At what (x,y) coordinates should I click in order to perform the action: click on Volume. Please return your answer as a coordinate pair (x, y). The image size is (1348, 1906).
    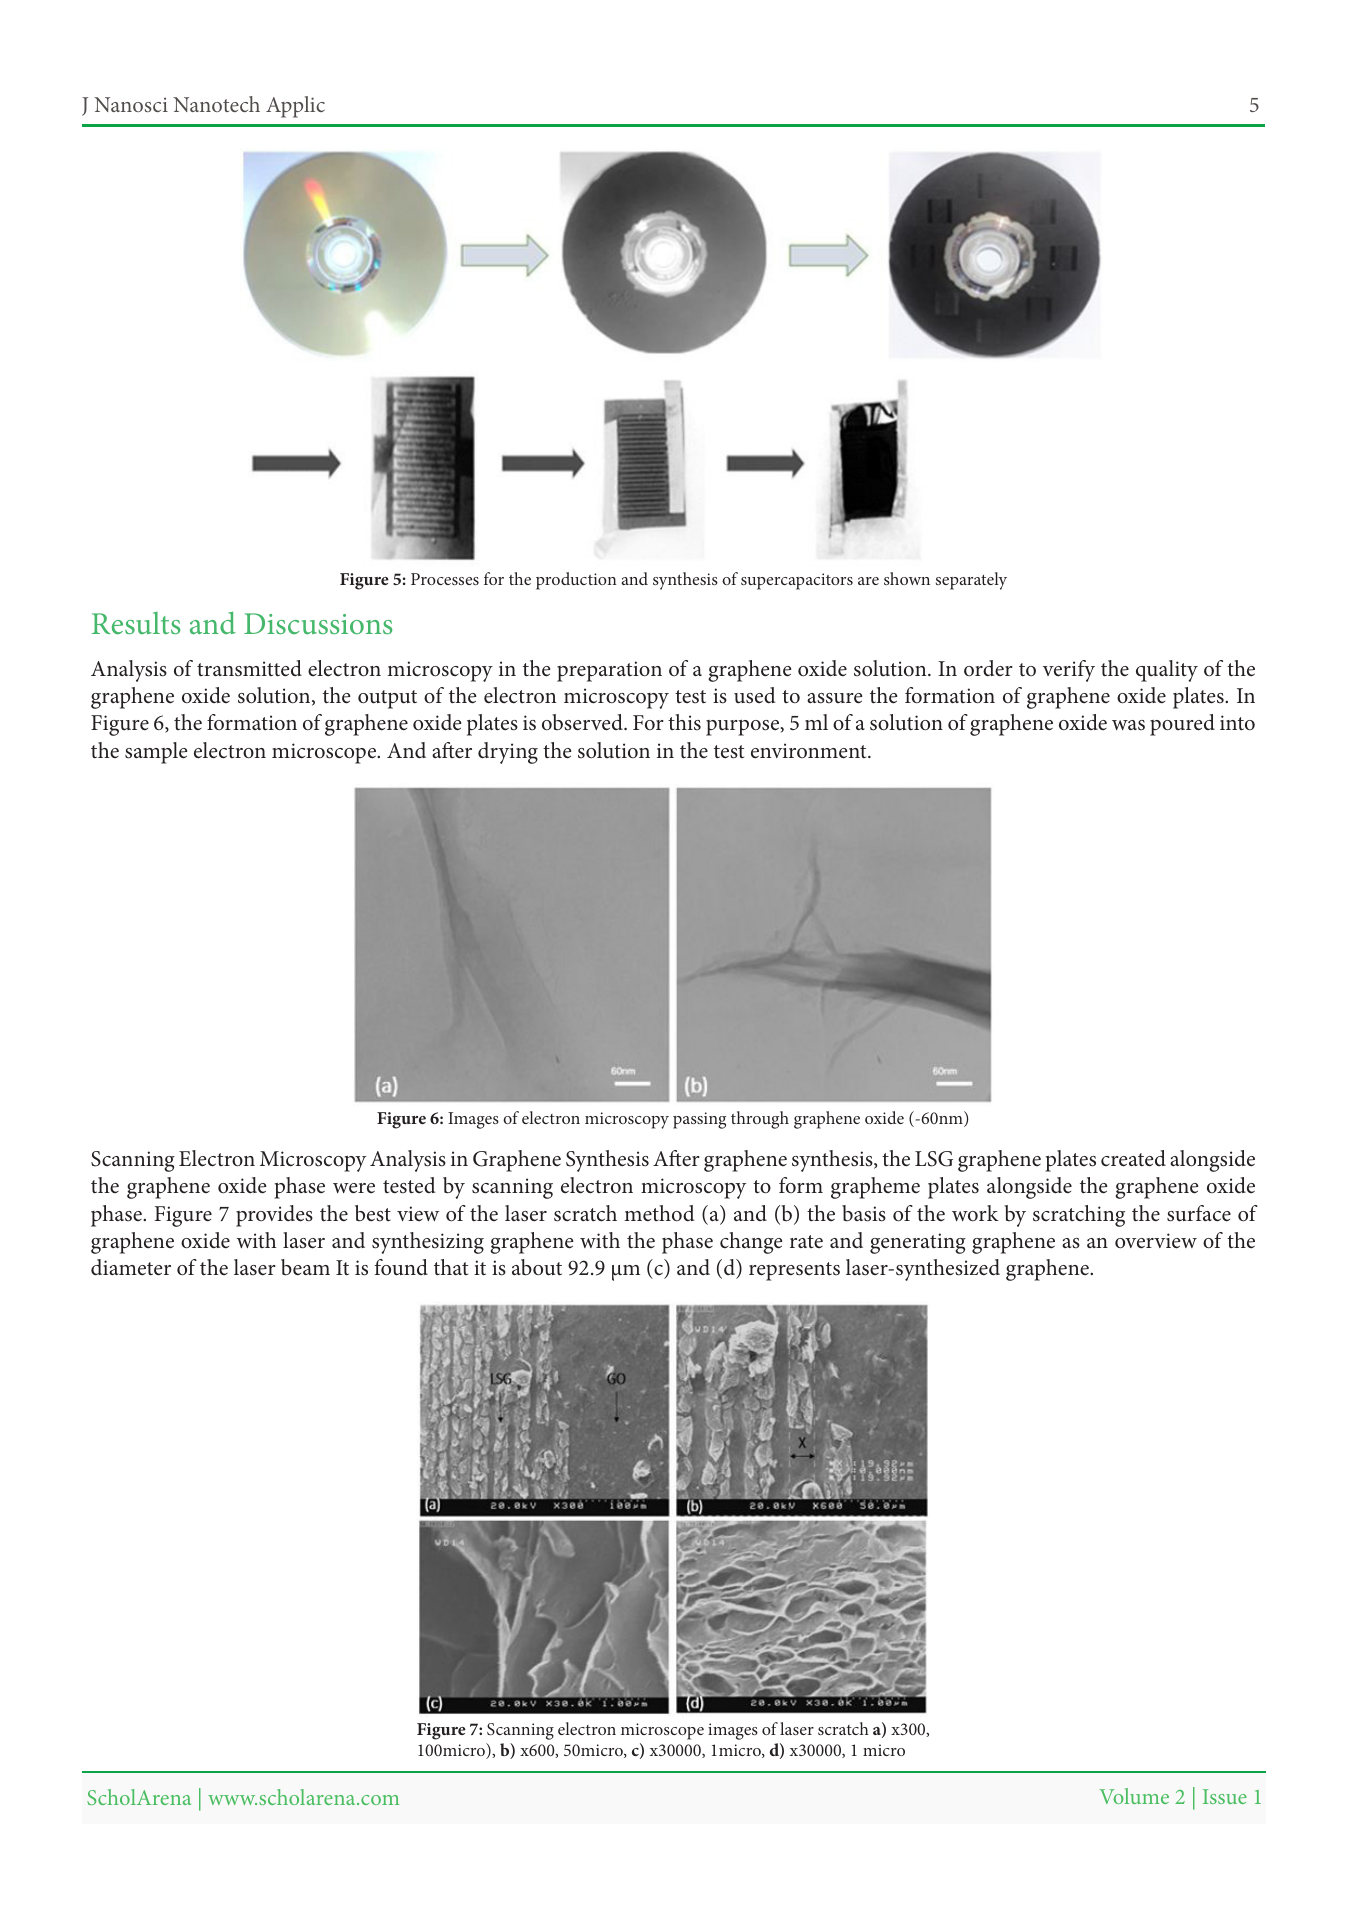
    Looking at the image, I should click on (1134, 1796).
